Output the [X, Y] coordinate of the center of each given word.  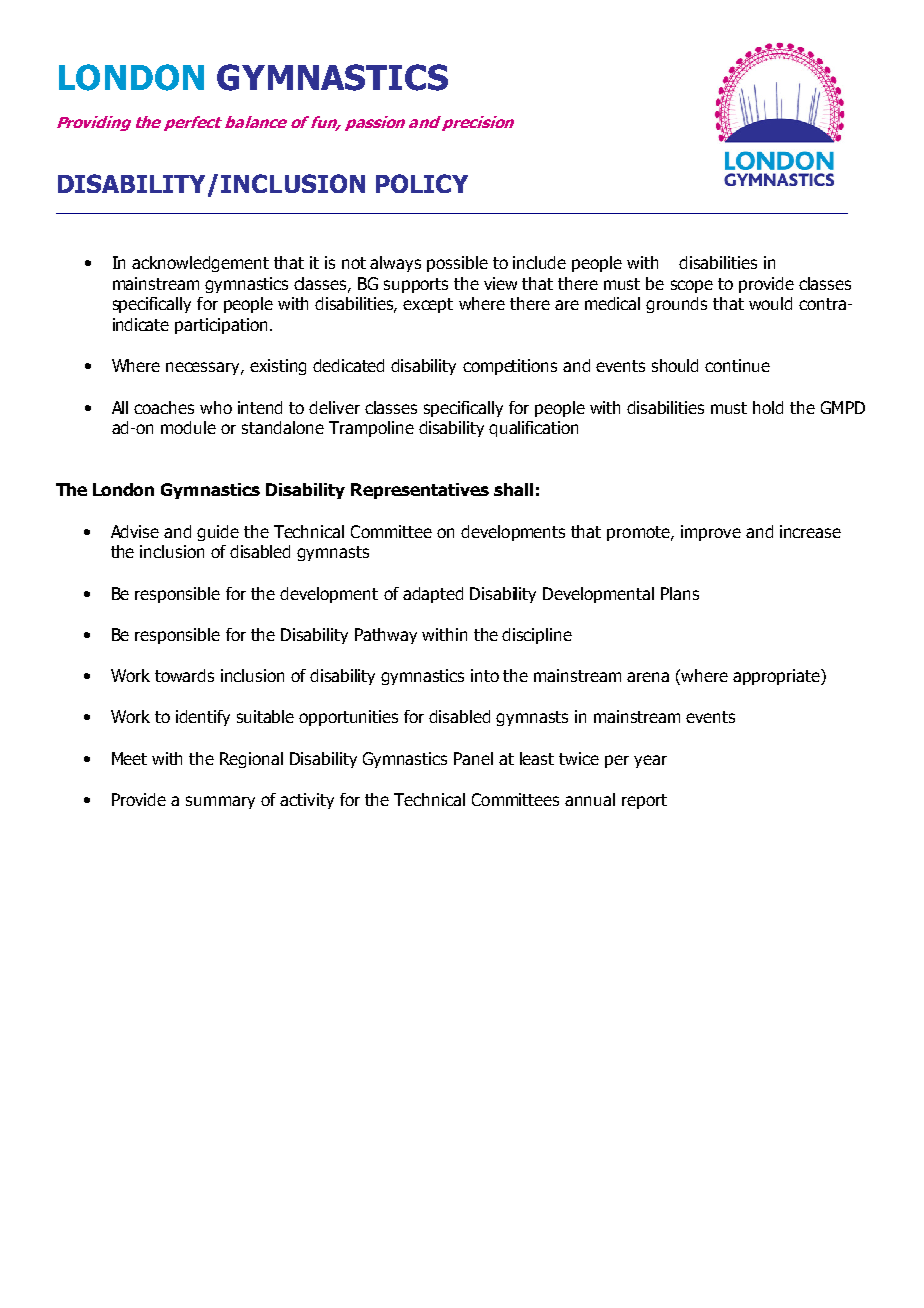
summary [220, 802]
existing [278, 367]
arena [648, 677]
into [485, 675]
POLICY [422, 183]
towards [184, 675]
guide [218, 533]
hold [768, 407]
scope [692, 286]
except [428, 305]
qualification [533, 429]
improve [711, 533]
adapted [433, 595]
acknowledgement [200, 264]
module [188, 427]
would [770, 303]
